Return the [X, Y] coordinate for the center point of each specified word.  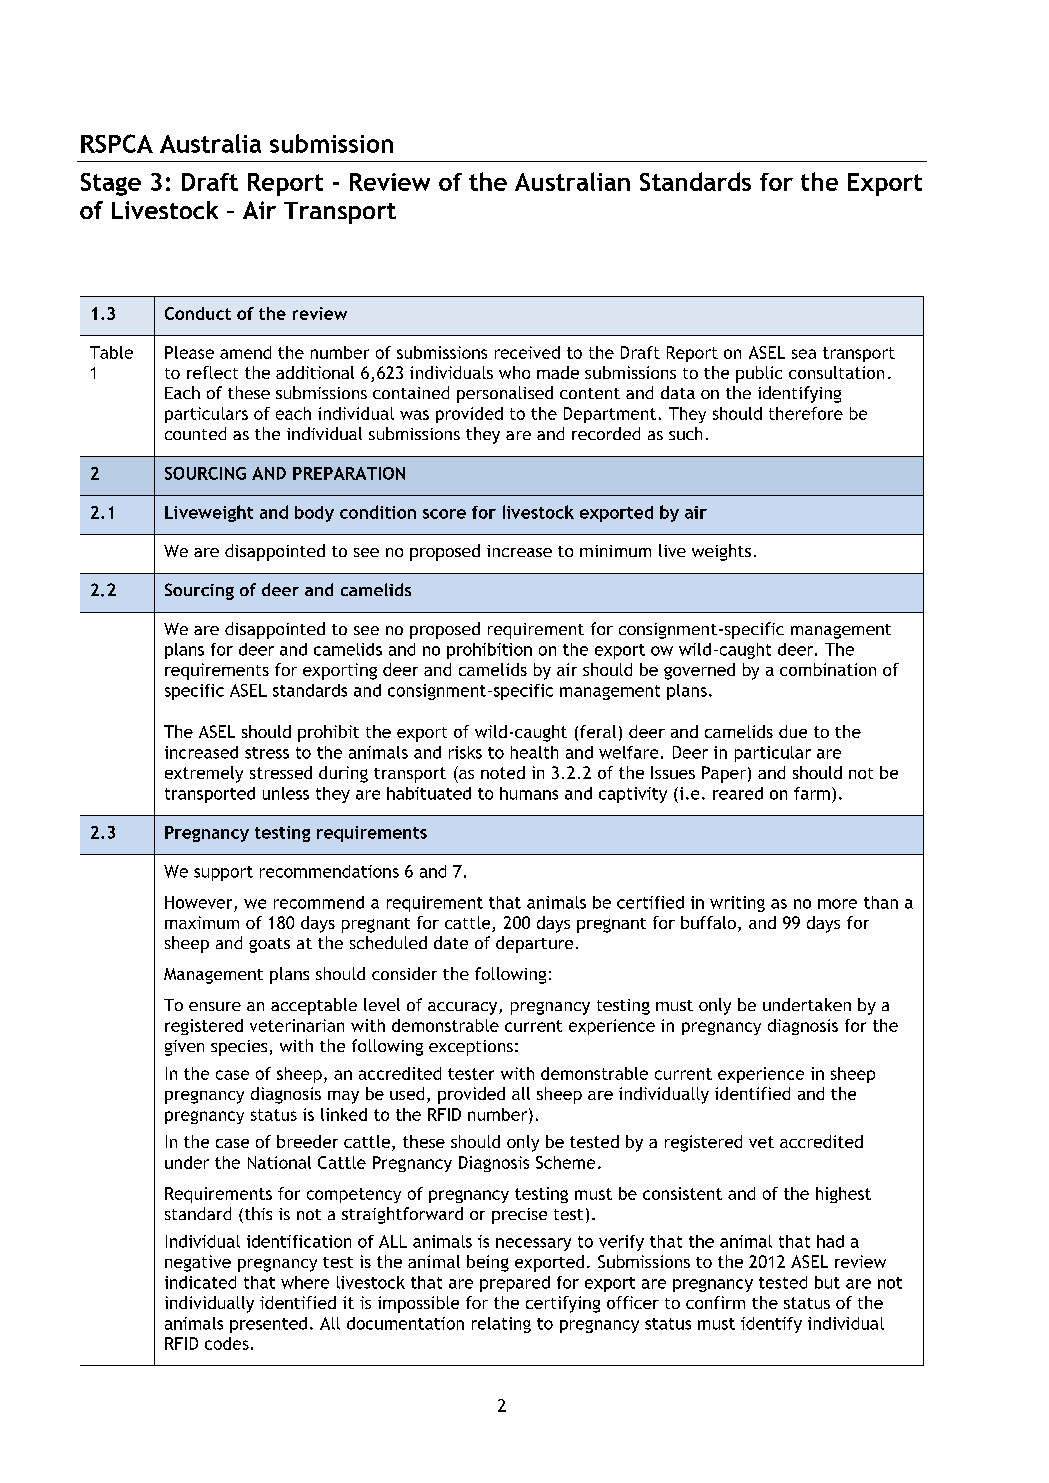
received [527, 352]
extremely [204, 774]
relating [501, 1325]
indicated [200, 1282]
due [793, 731]
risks [465, 752]
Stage [111, 184]
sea [804, 354]
